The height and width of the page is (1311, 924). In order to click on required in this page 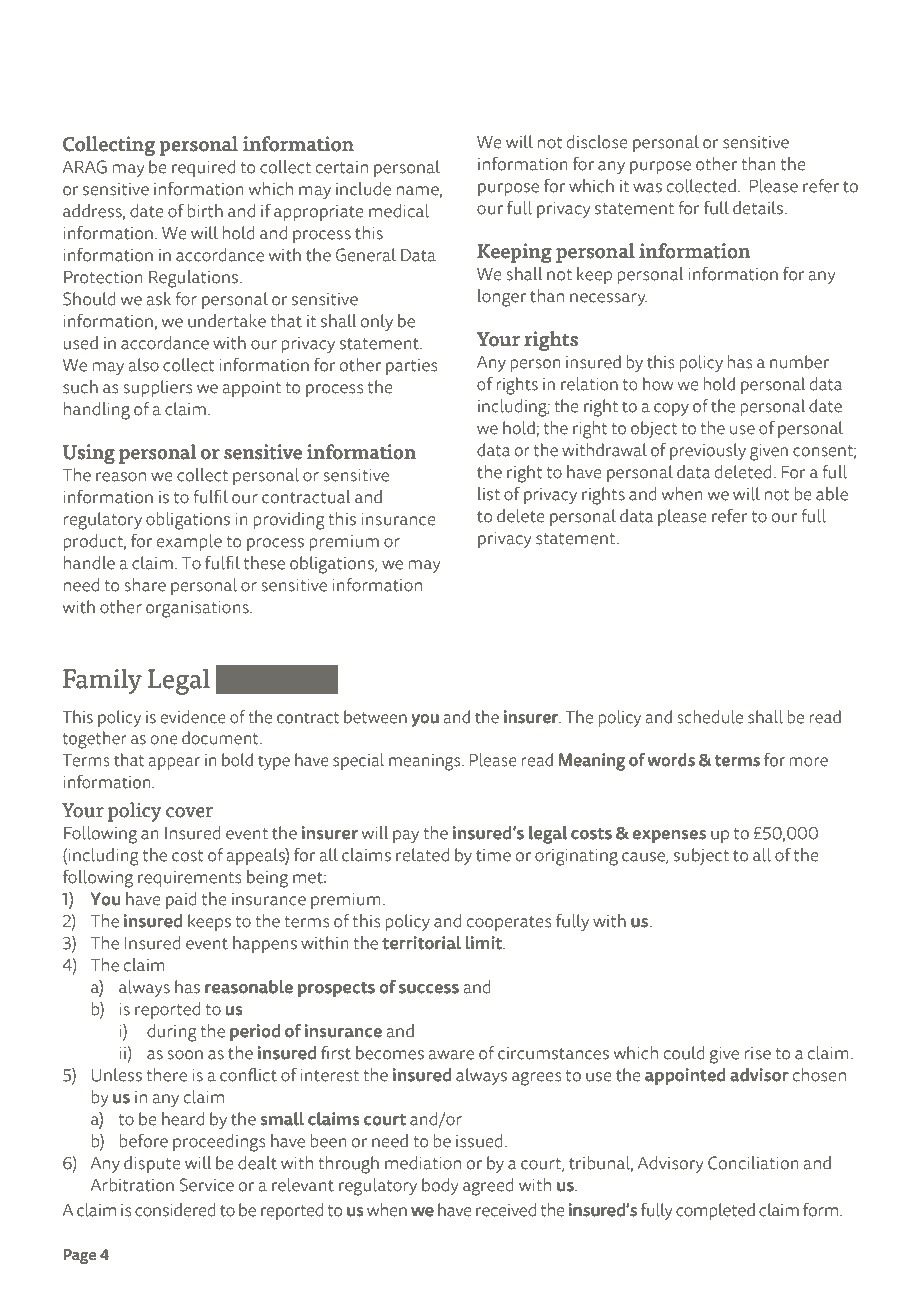, I will do `click(203, 168)`.
